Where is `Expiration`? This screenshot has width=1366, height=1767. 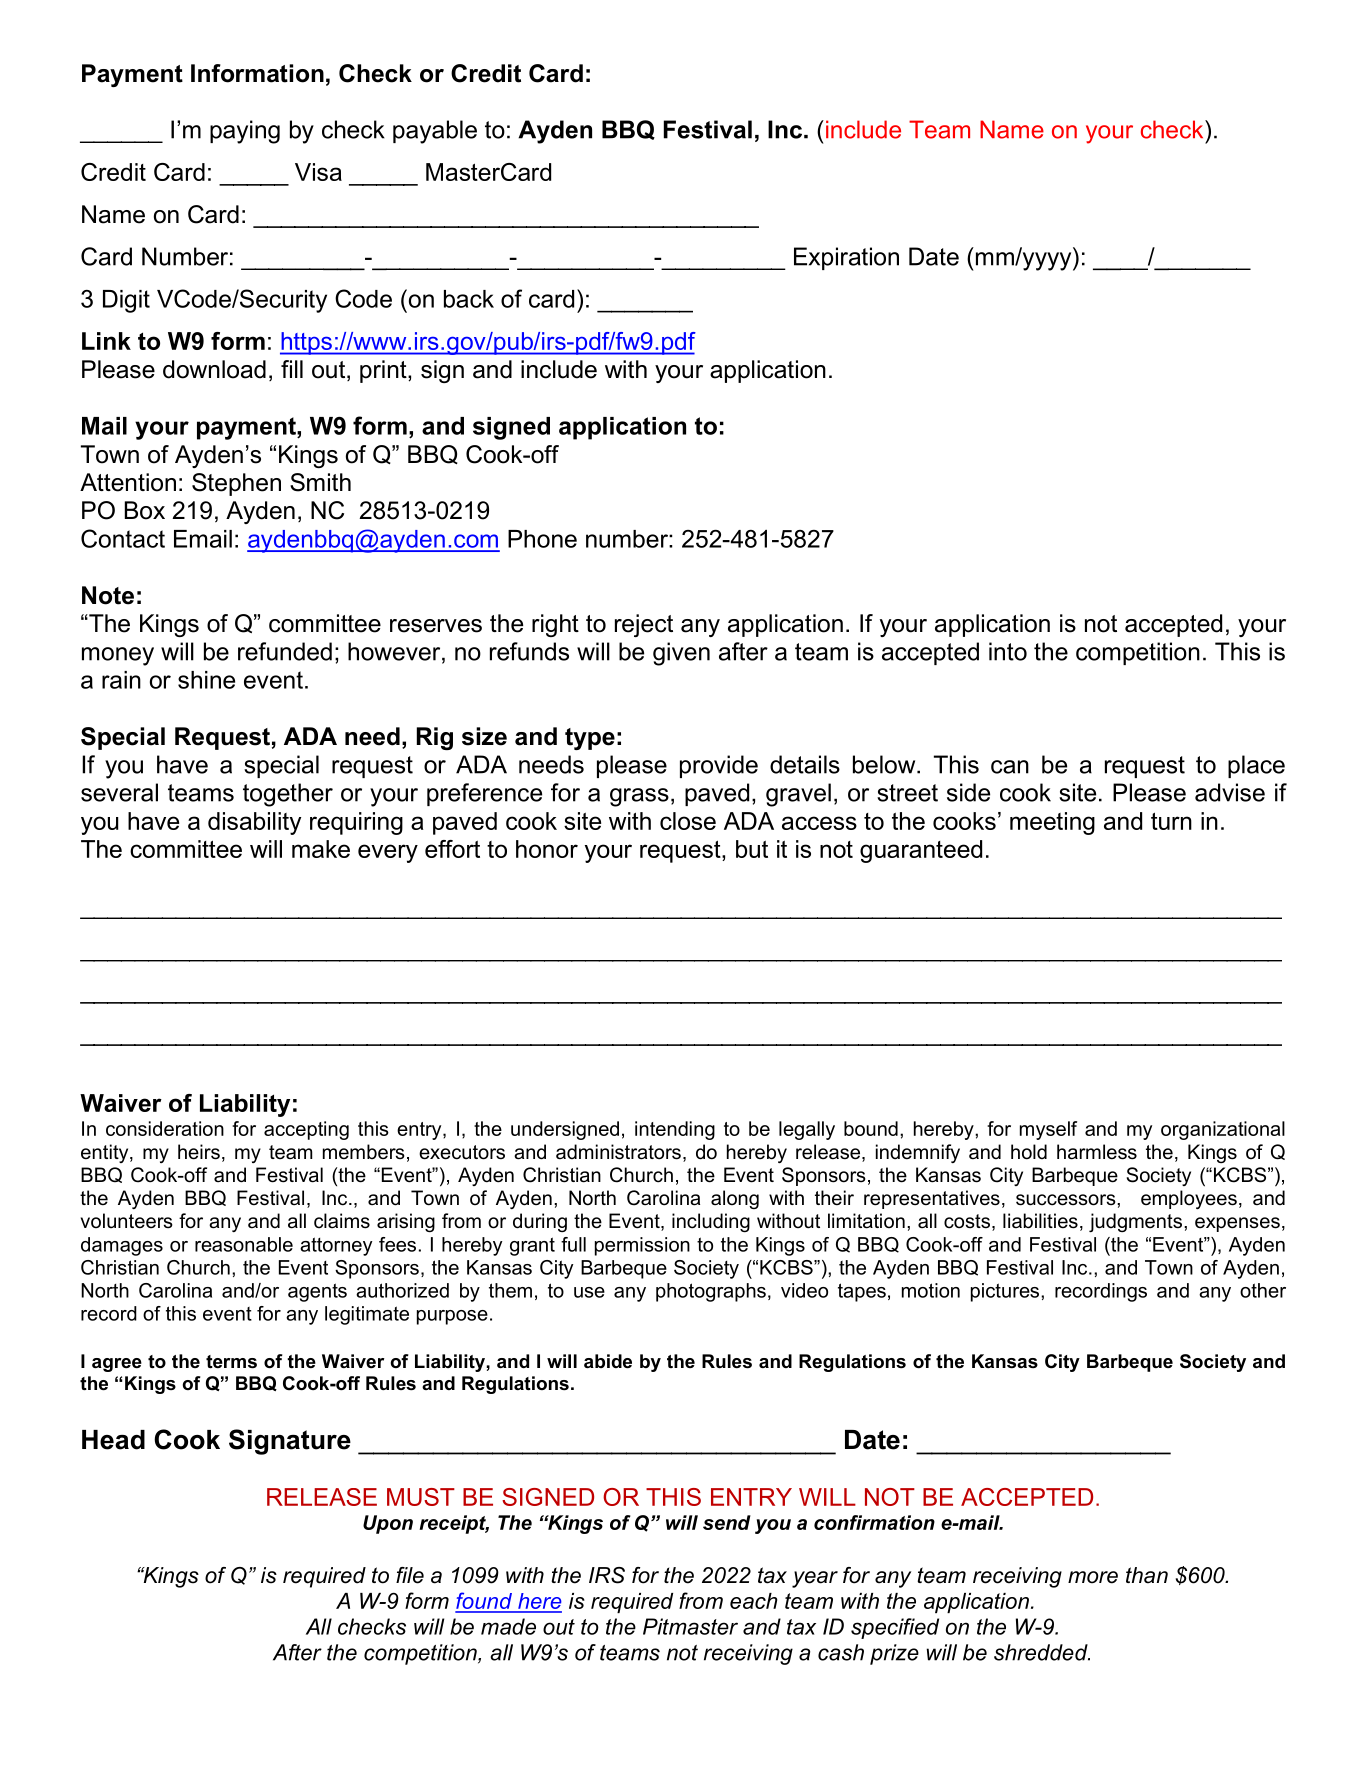
Expiration is located at coordinates (846, 258).
